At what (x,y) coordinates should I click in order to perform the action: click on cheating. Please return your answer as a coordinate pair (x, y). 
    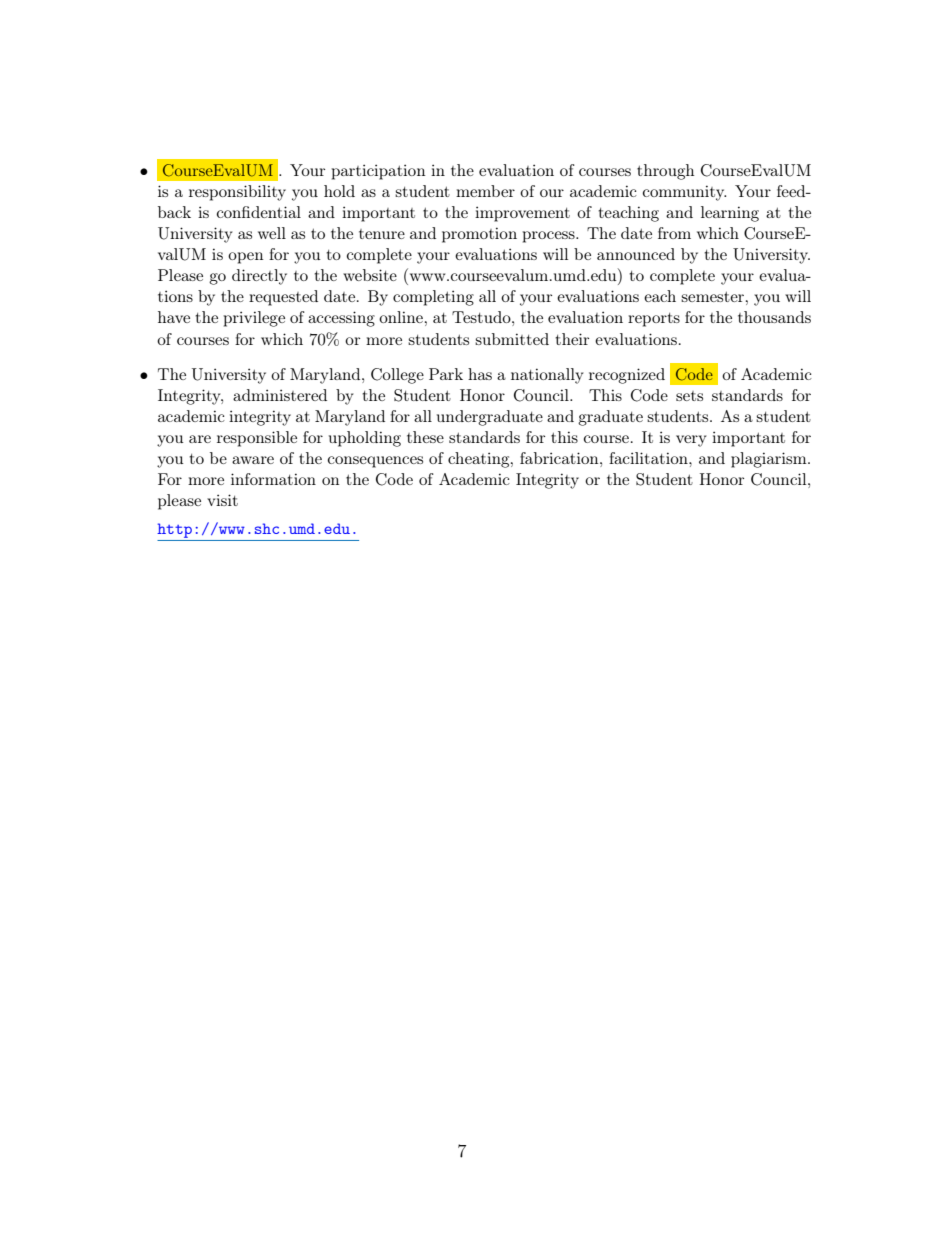
    Looking at the image, I should click on (480, 460).
